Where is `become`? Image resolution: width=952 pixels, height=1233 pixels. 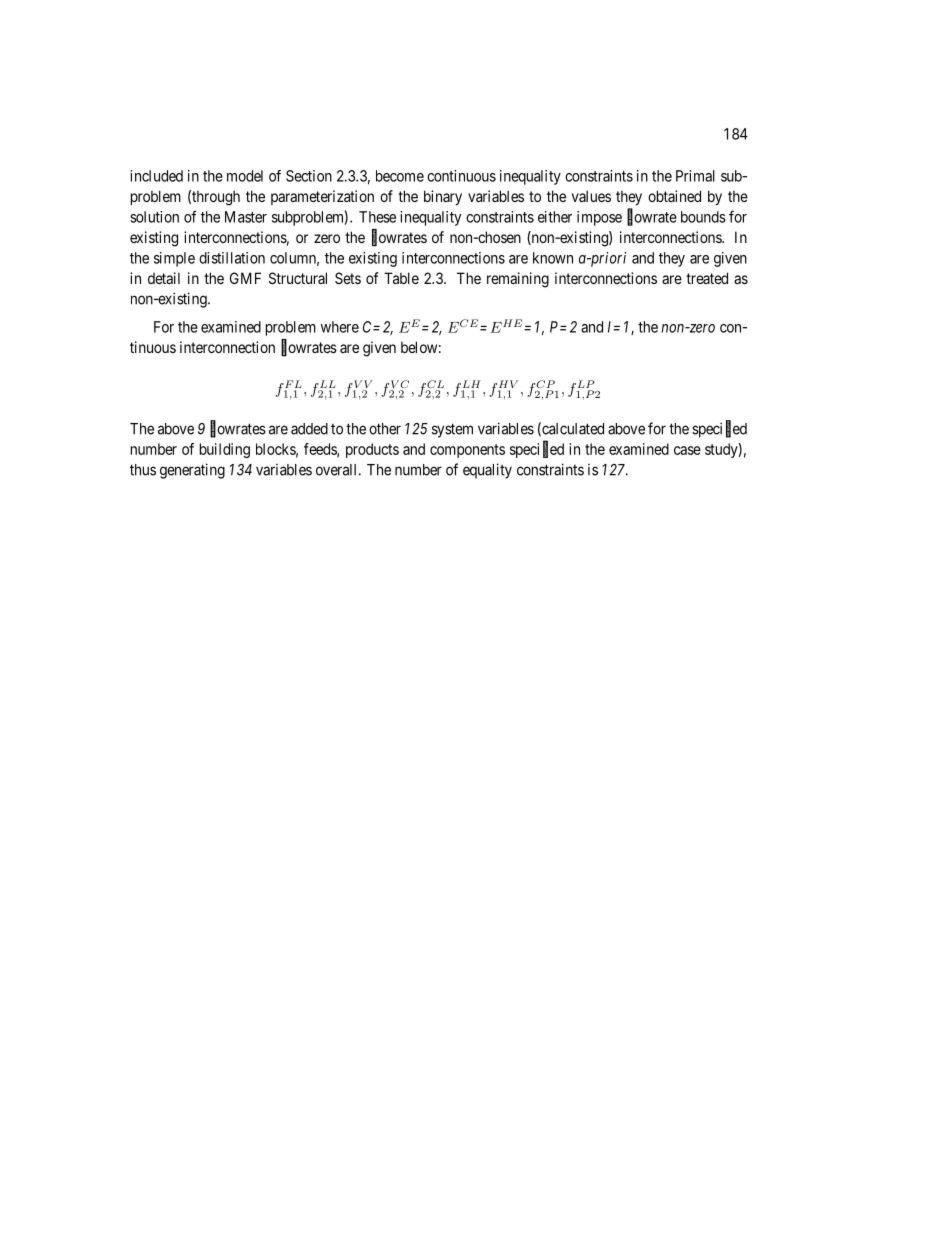
become is located at coordinates (400, 176).
